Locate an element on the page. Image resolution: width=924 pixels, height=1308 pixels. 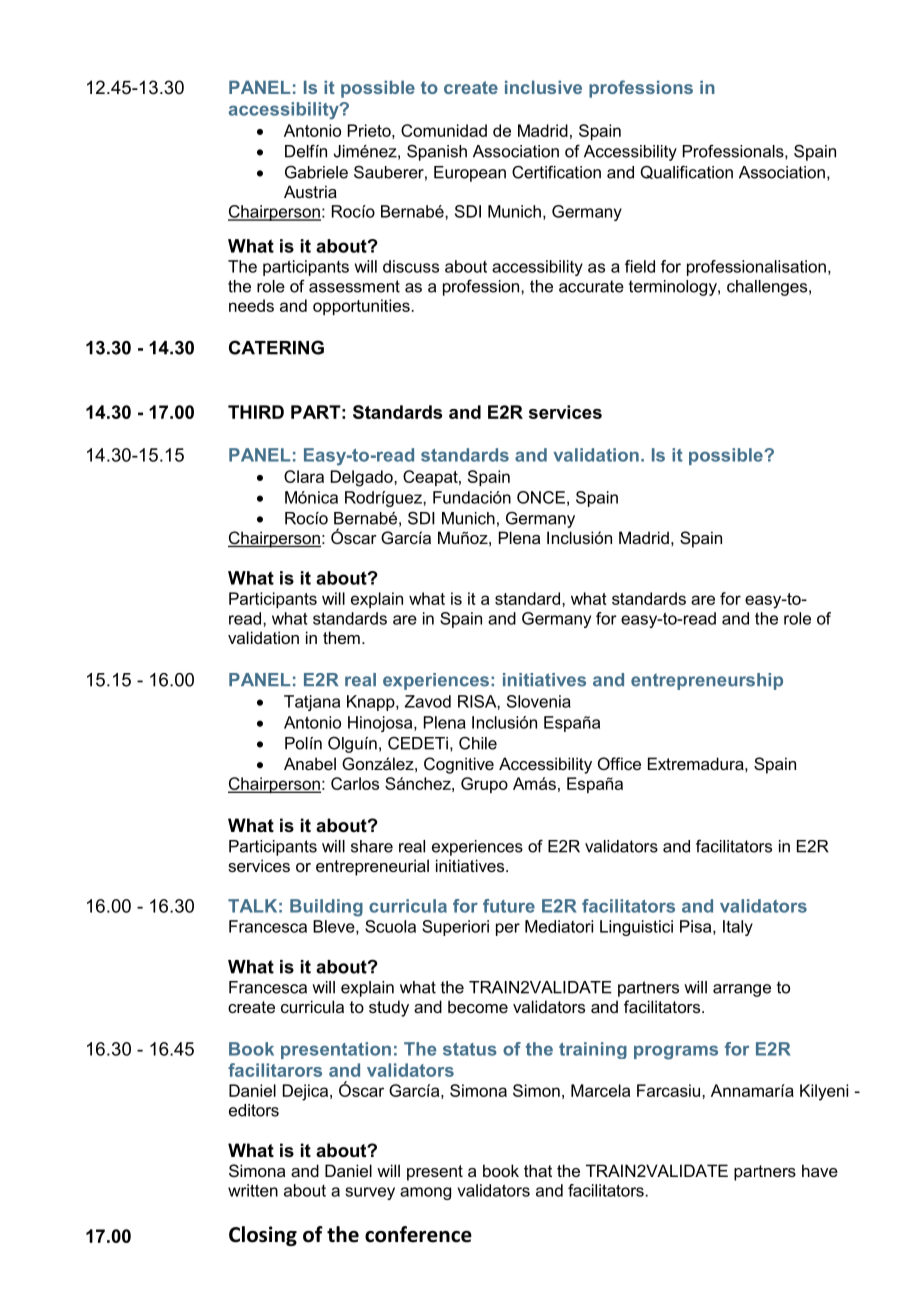
Austria is located at coordinates (310, 191).
